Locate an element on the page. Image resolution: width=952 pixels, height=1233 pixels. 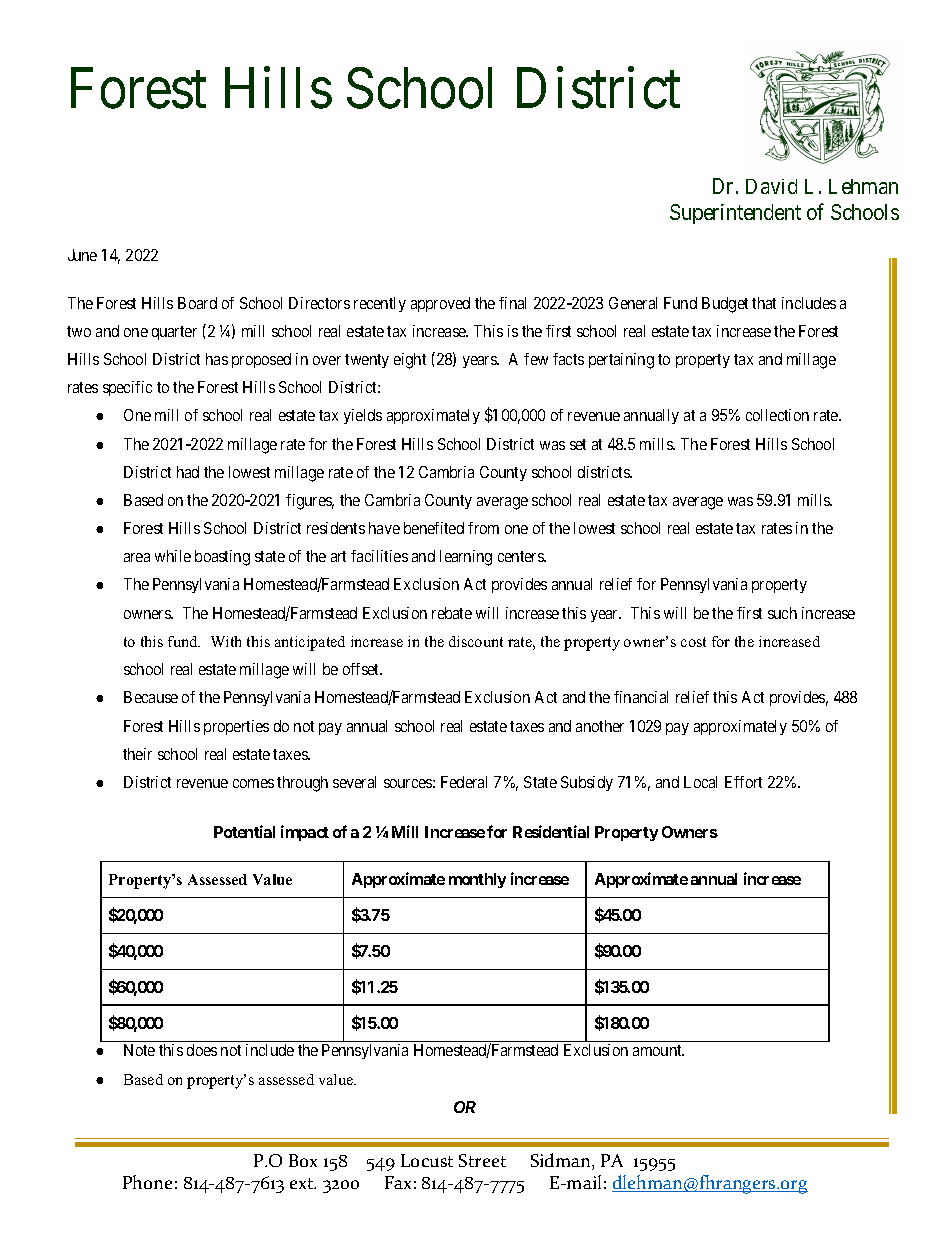
Because is located at coordinates (151, 697).
